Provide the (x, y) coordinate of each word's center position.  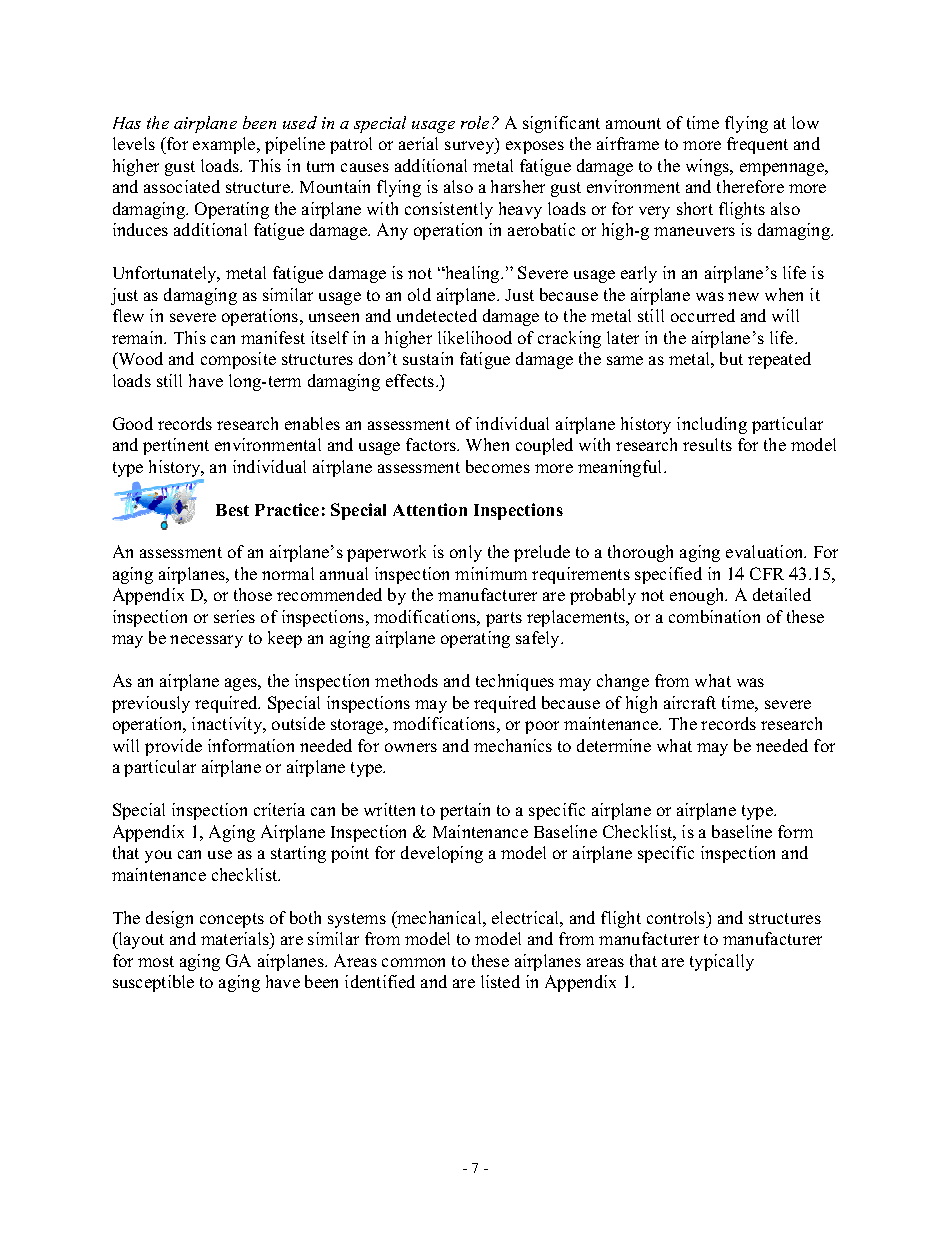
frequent (757, 145)
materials (236, 938)
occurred (703, 315)
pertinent (176, 446)
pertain (465, 811)
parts (504, 619)
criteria (279, 809)
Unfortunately (166, 274)
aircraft (690, 702)
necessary (206, 641)
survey (471, 147)
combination (714, 616)
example (225, 145)
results (707, 444)
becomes (498, 466)
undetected (437, 315)
